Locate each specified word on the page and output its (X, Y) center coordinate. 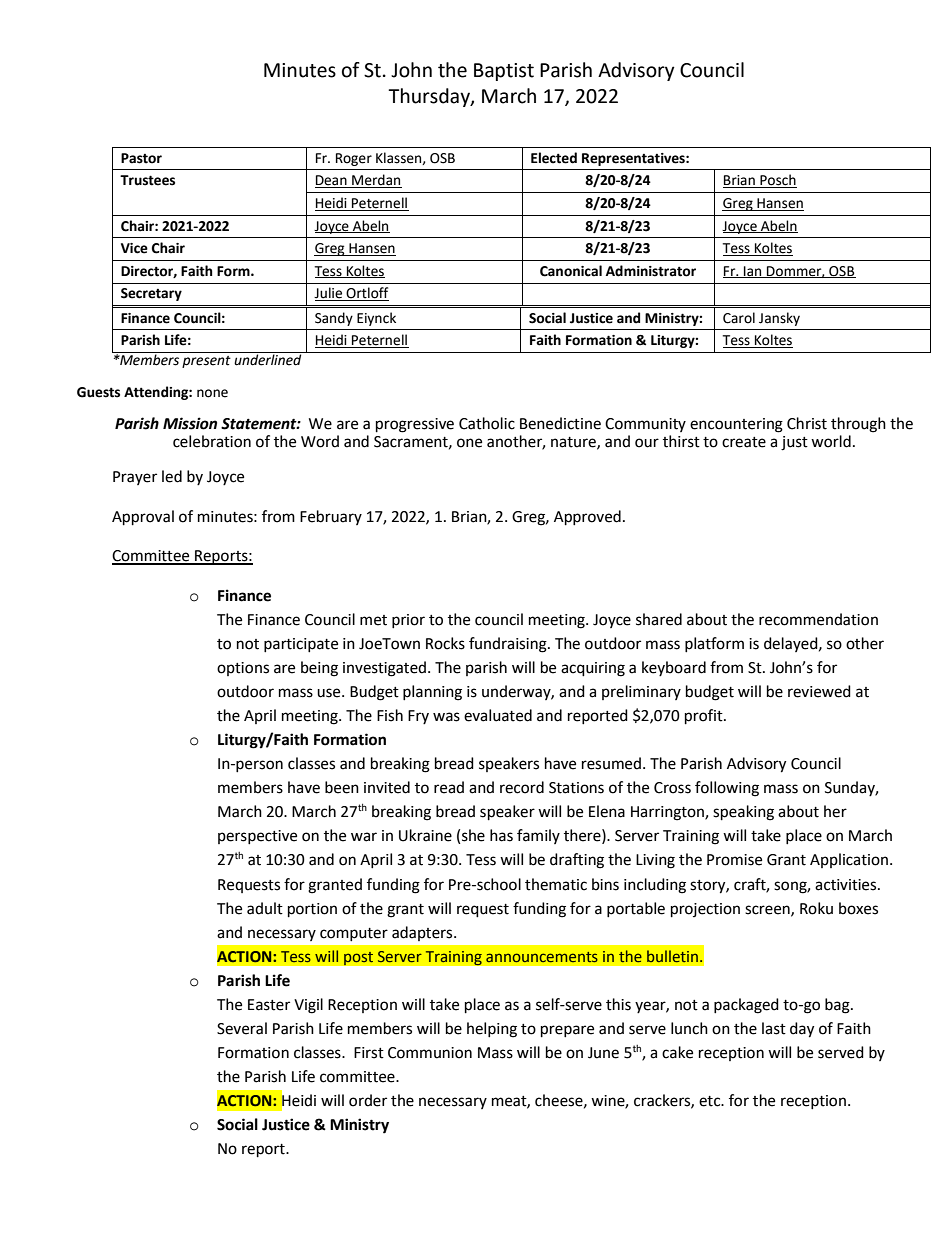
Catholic (487, 423)
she (473, 835)
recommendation (818, 619)
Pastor (141, 158)
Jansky (779, 319)
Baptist (504, 72)
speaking (743, 813)
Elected (554, 158)
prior (408, 621)
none (212, 393)
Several (242, 1028)
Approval (143, 518)
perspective (257, 837)
